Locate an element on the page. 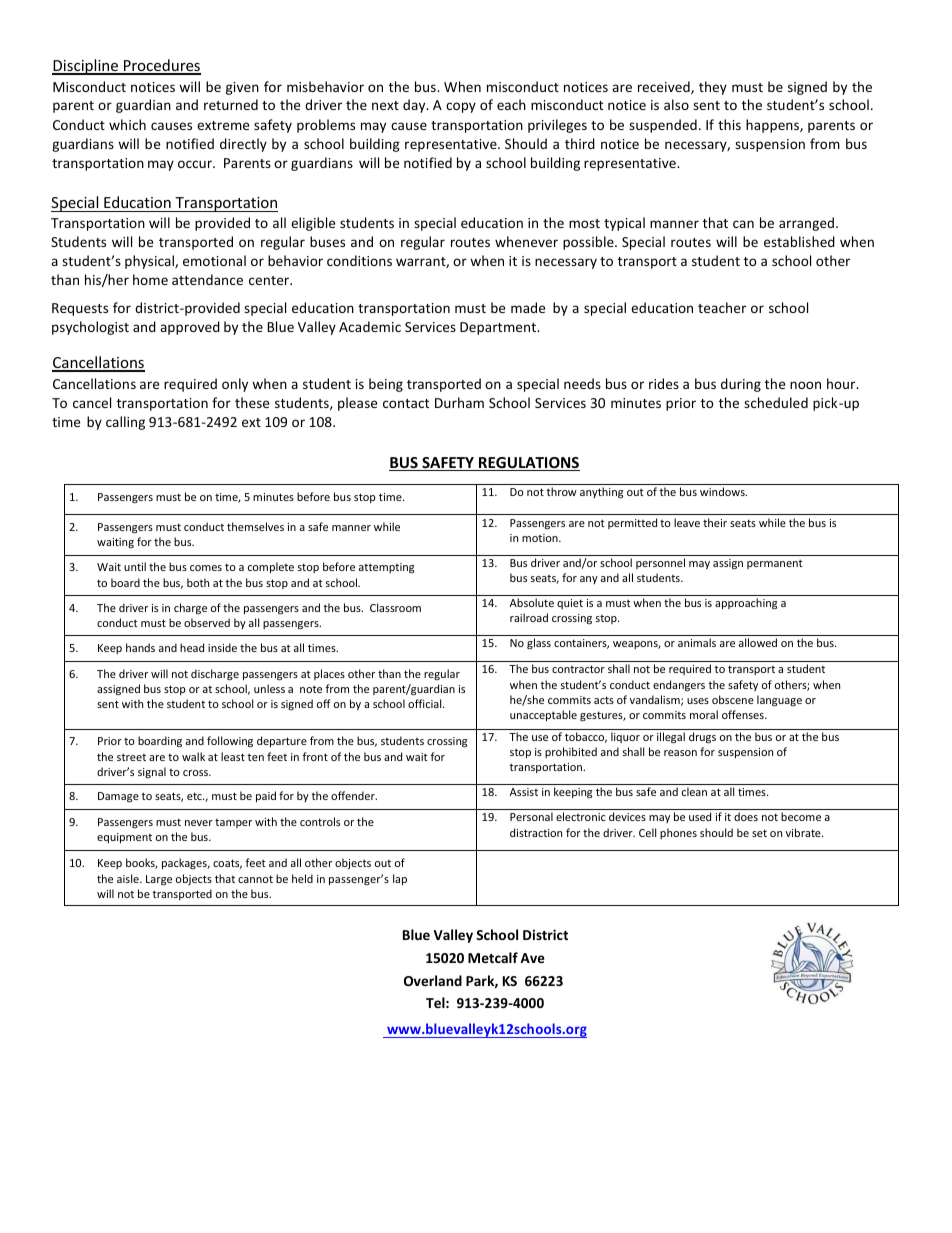 This image has width=952, height=1233. they is located at coordinates (713, 88).
